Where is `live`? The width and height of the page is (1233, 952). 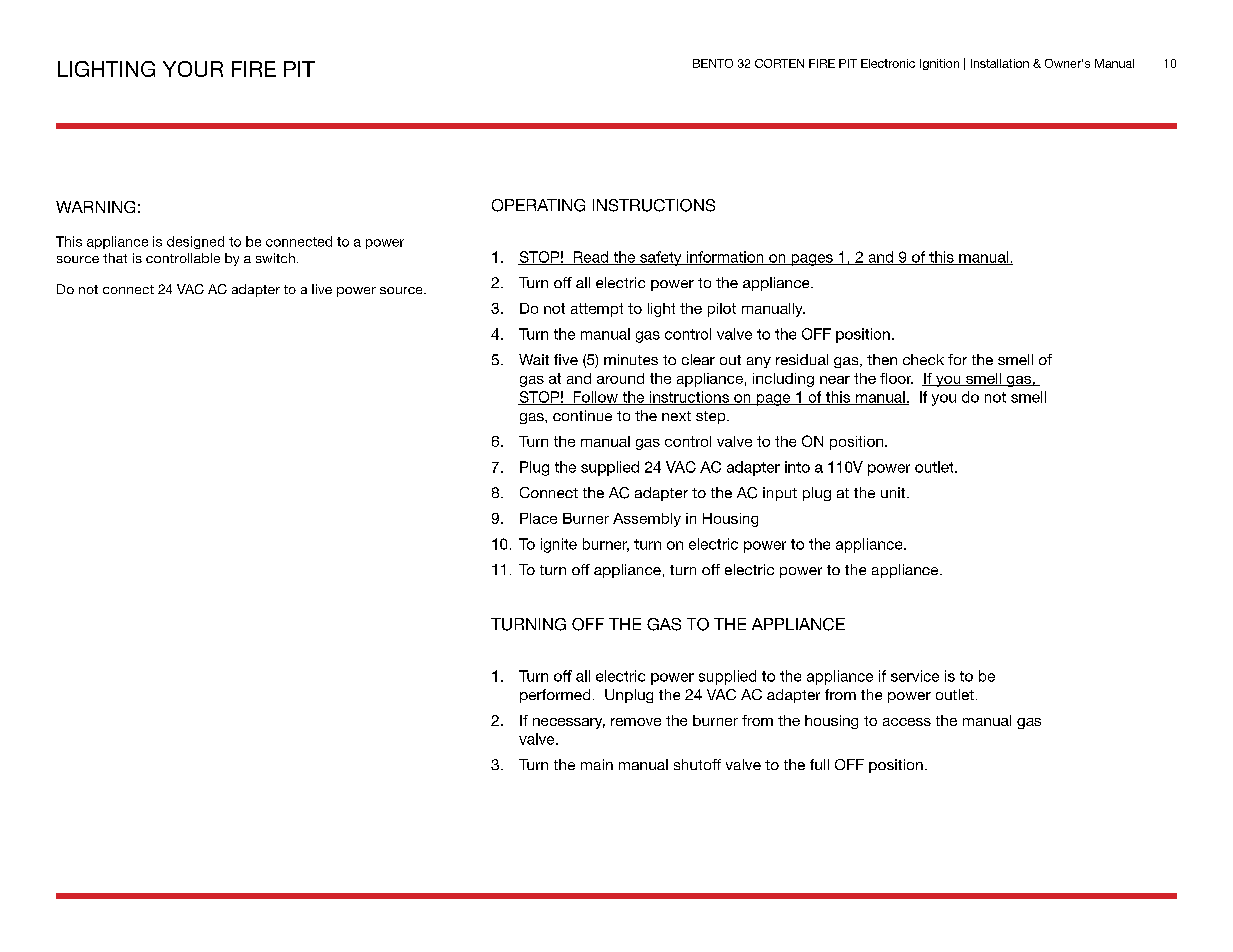 live is located at coordinates (322, 289).
